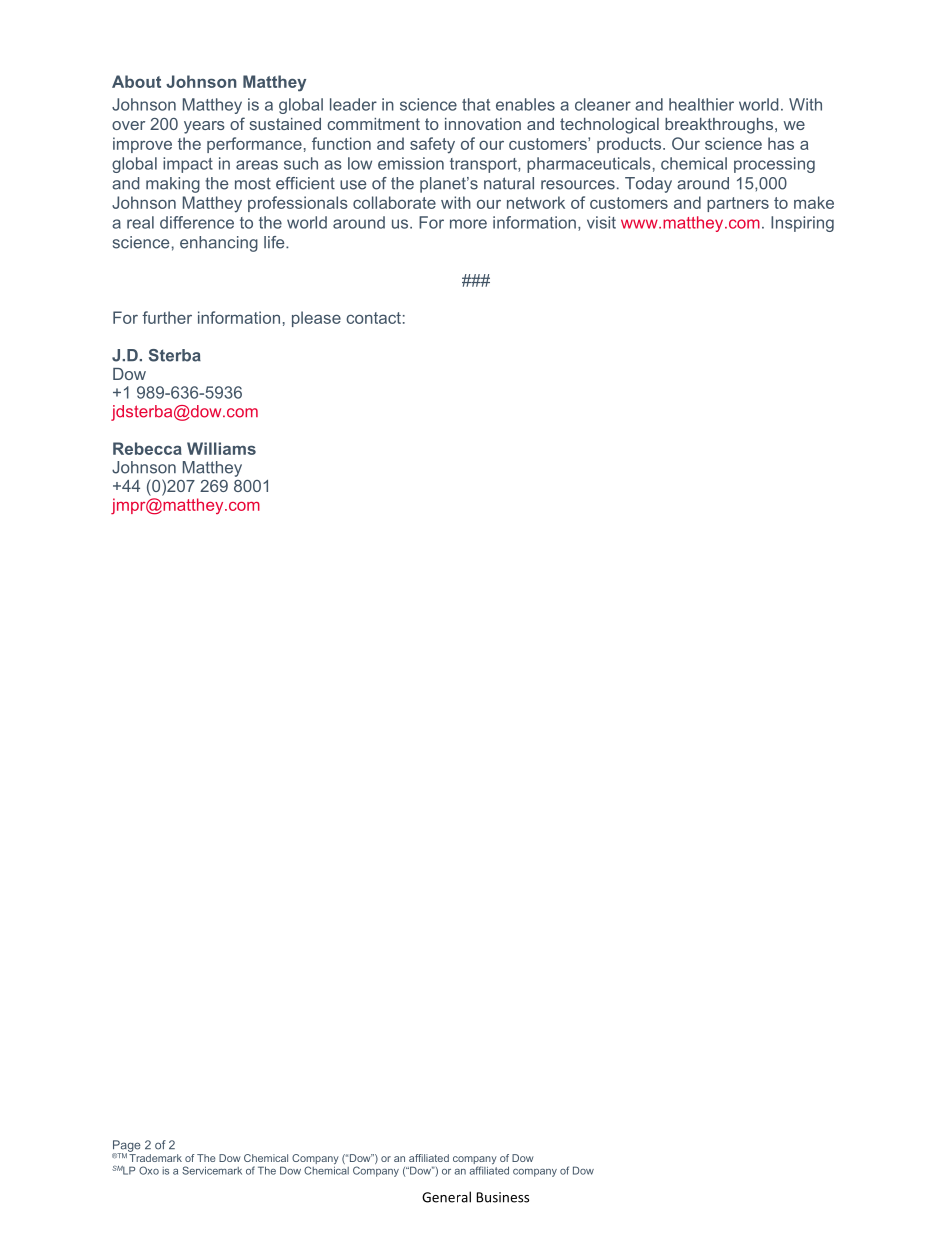 This screenshot has height=1233, width=952. I want to click on breakthroughs, so click(720, 126).
